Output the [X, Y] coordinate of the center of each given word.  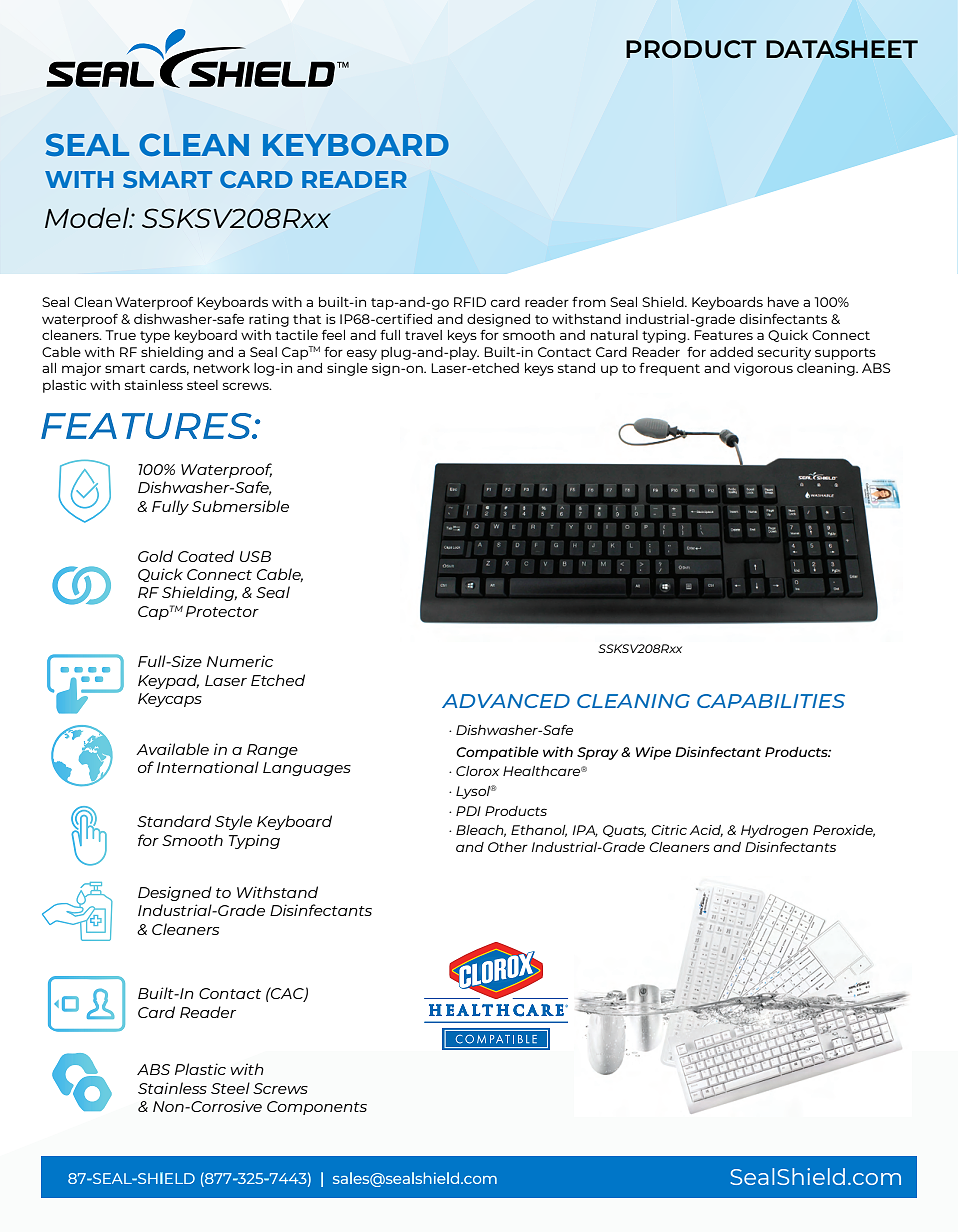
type [155, 337]
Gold [155, 556]
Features [723, 335]
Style [233, 822]
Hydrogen [774, 831]
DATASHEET [842, 49]
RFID [470, 302]
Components [317, 1108]
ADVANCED [506, 701]
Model [88, 217]
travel [423, 335]
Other [508, 847]
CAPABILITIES [771, 701]
